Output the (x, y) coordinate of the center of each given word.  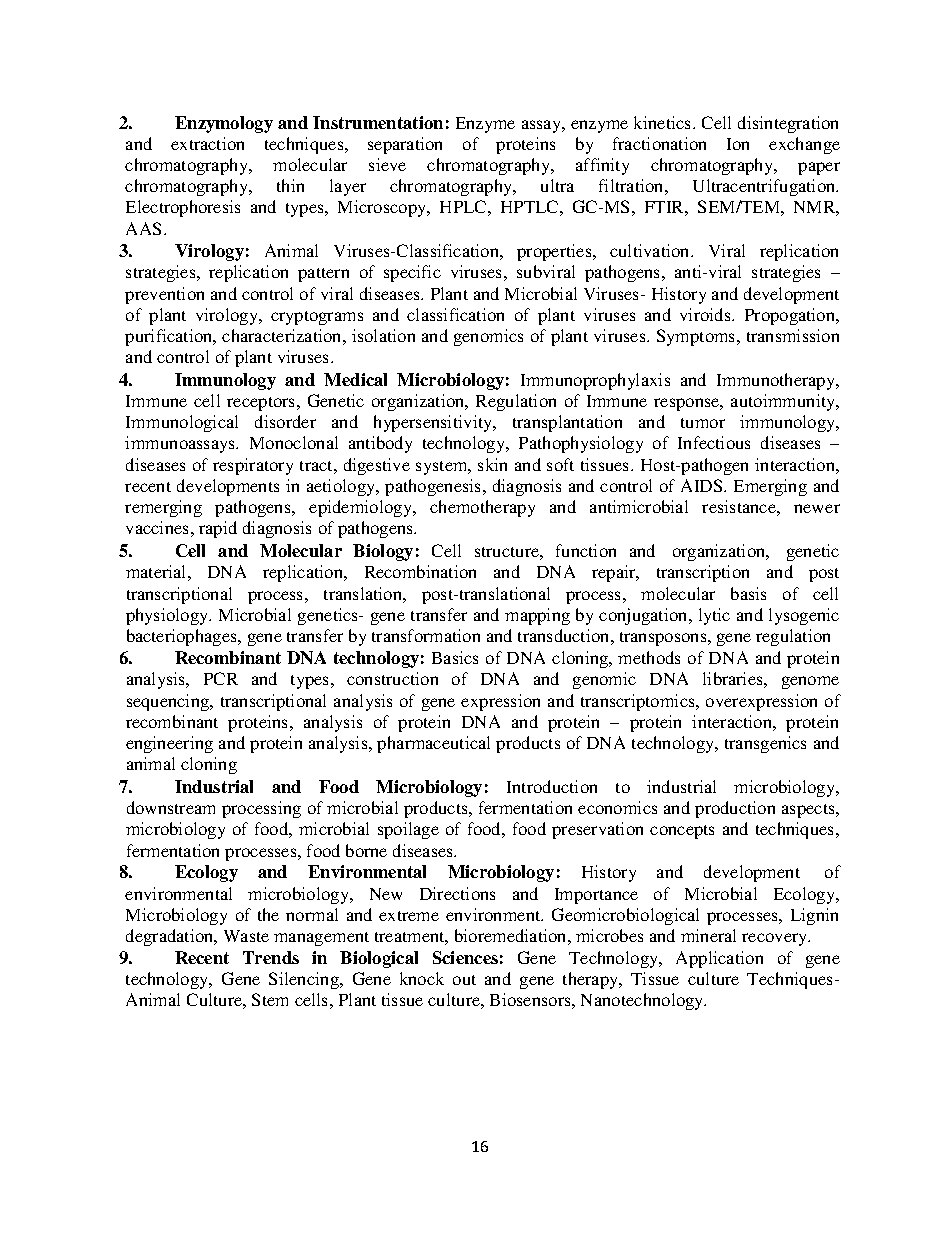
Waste (246, 936)
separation (405, 145)
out (464, 980)
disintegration (788, 124)
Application (719, 959)
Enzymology (224, 124)
